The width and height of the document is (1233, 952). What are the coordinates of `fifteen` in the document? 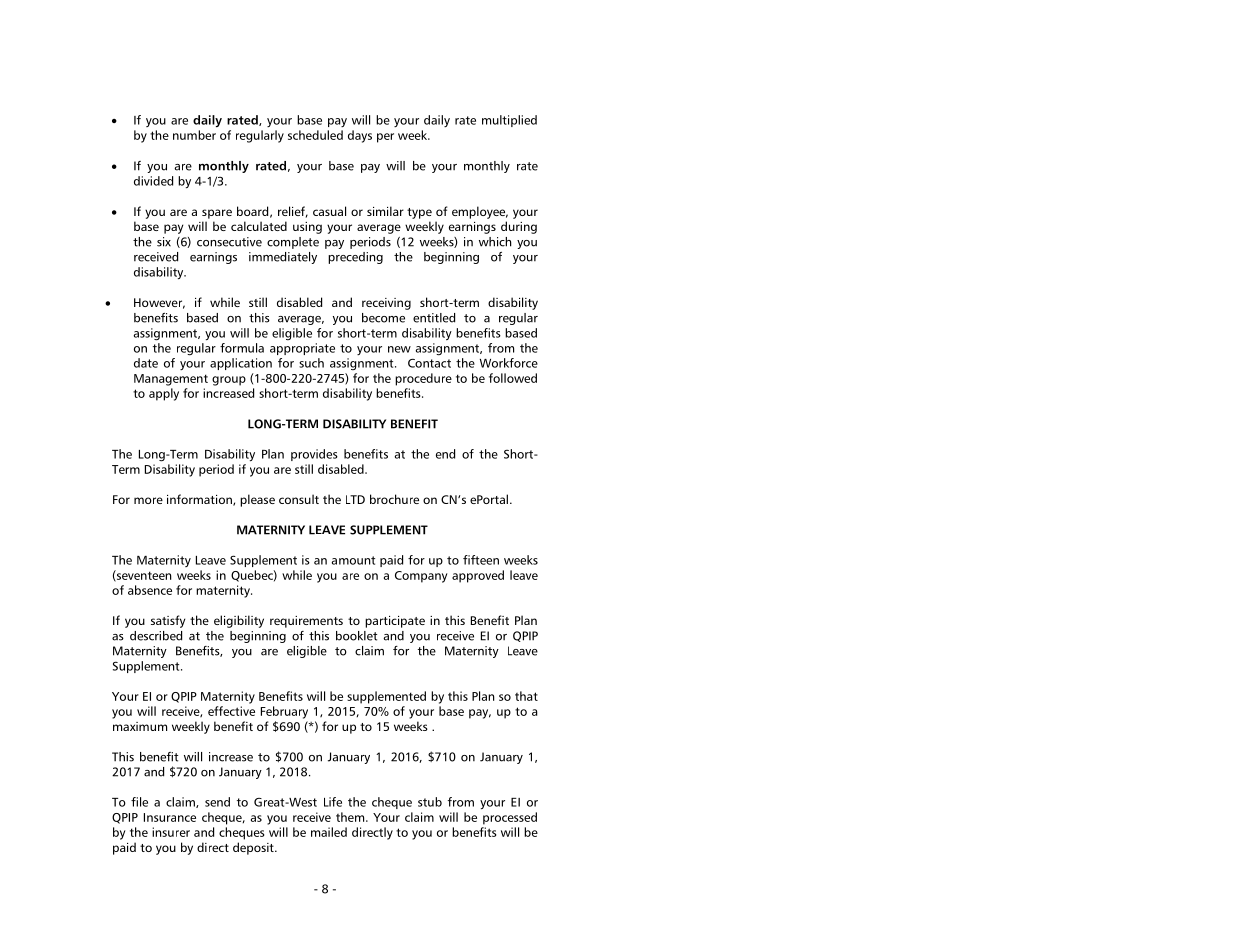 It's located at (481, 560).
